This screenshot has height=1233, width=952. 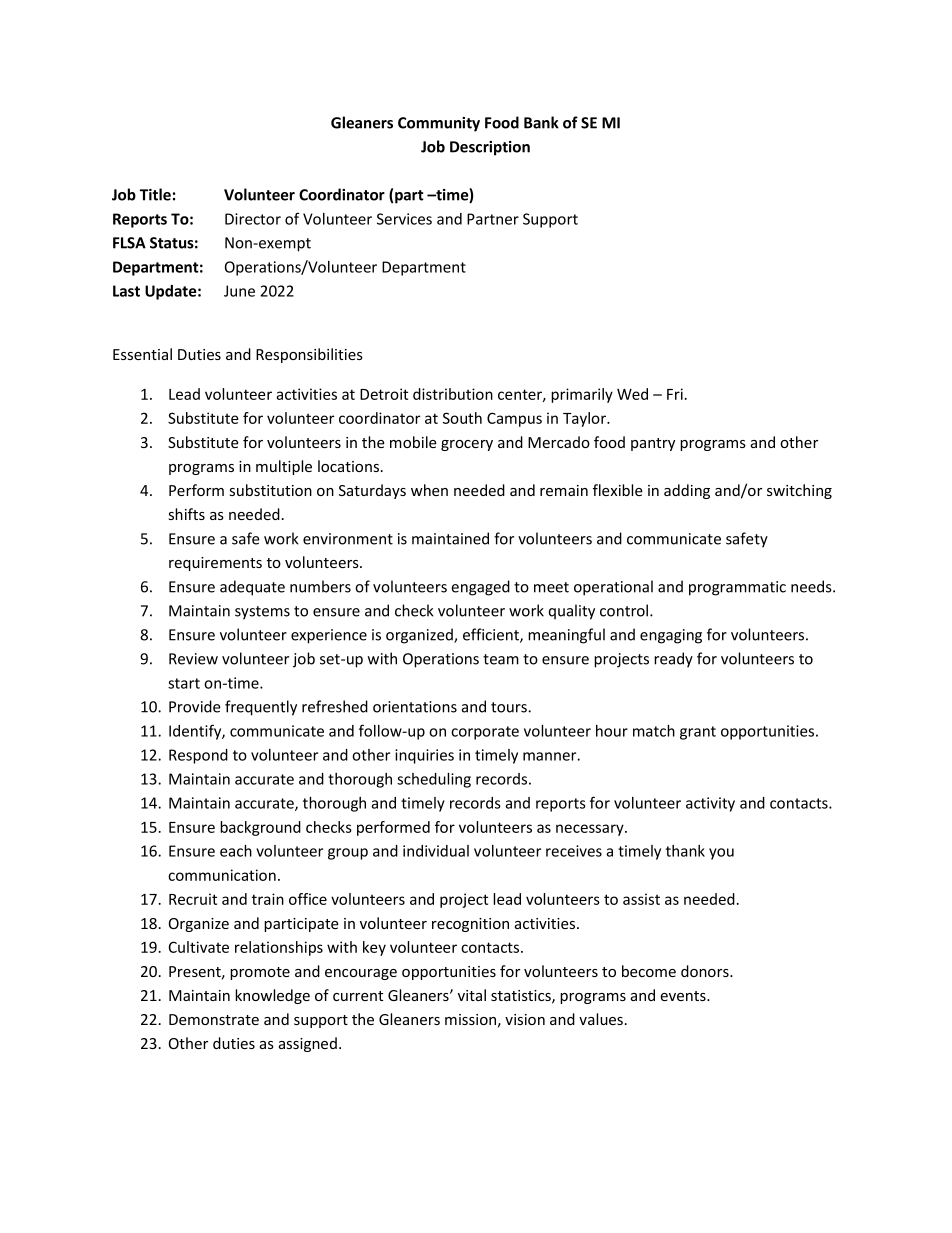 I want to click on Provide, so click(x=195, y=706).
